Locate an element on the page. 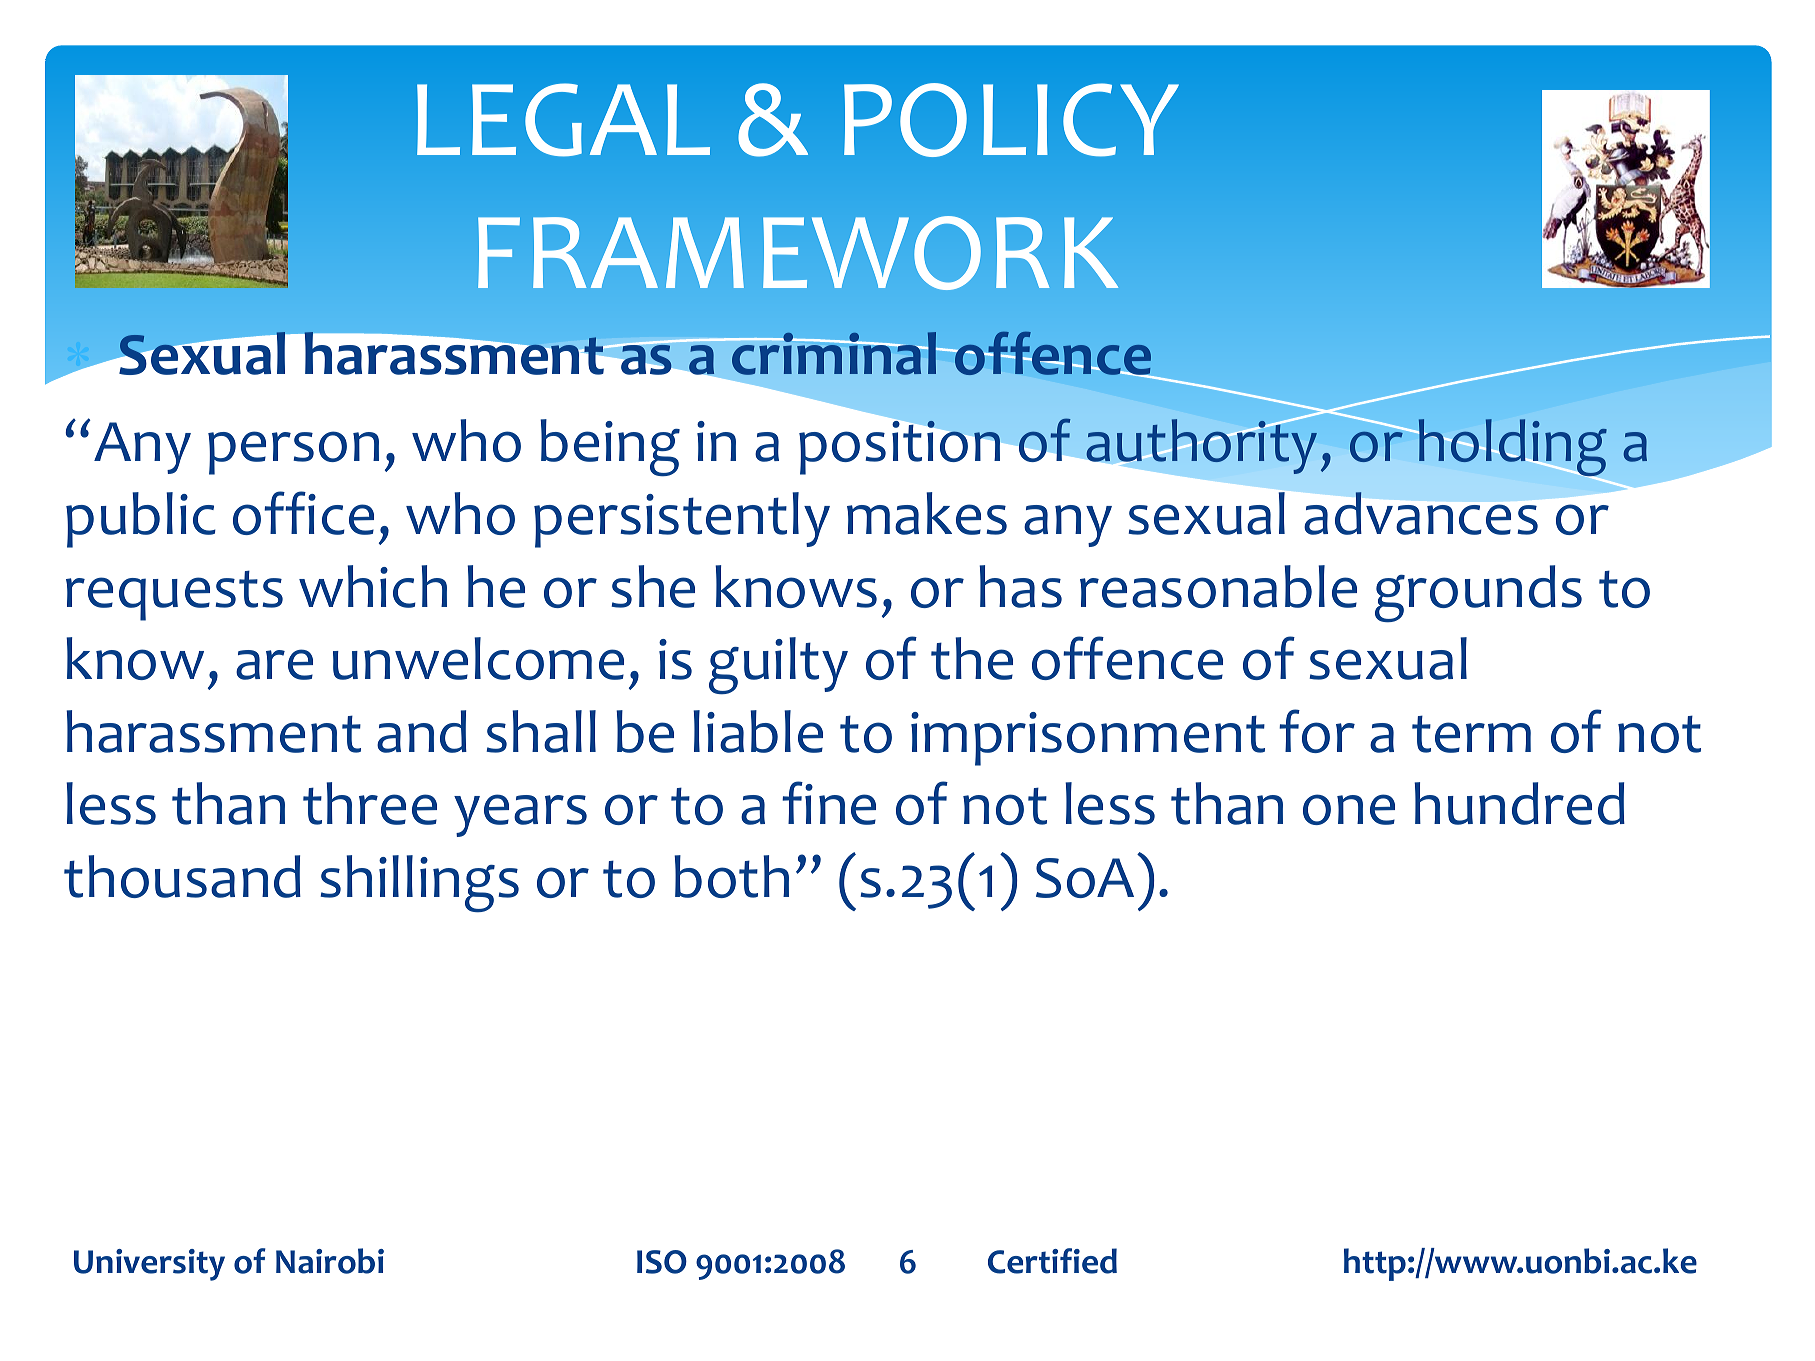  FRAMEWORK is located at coordinates (798, 253).
